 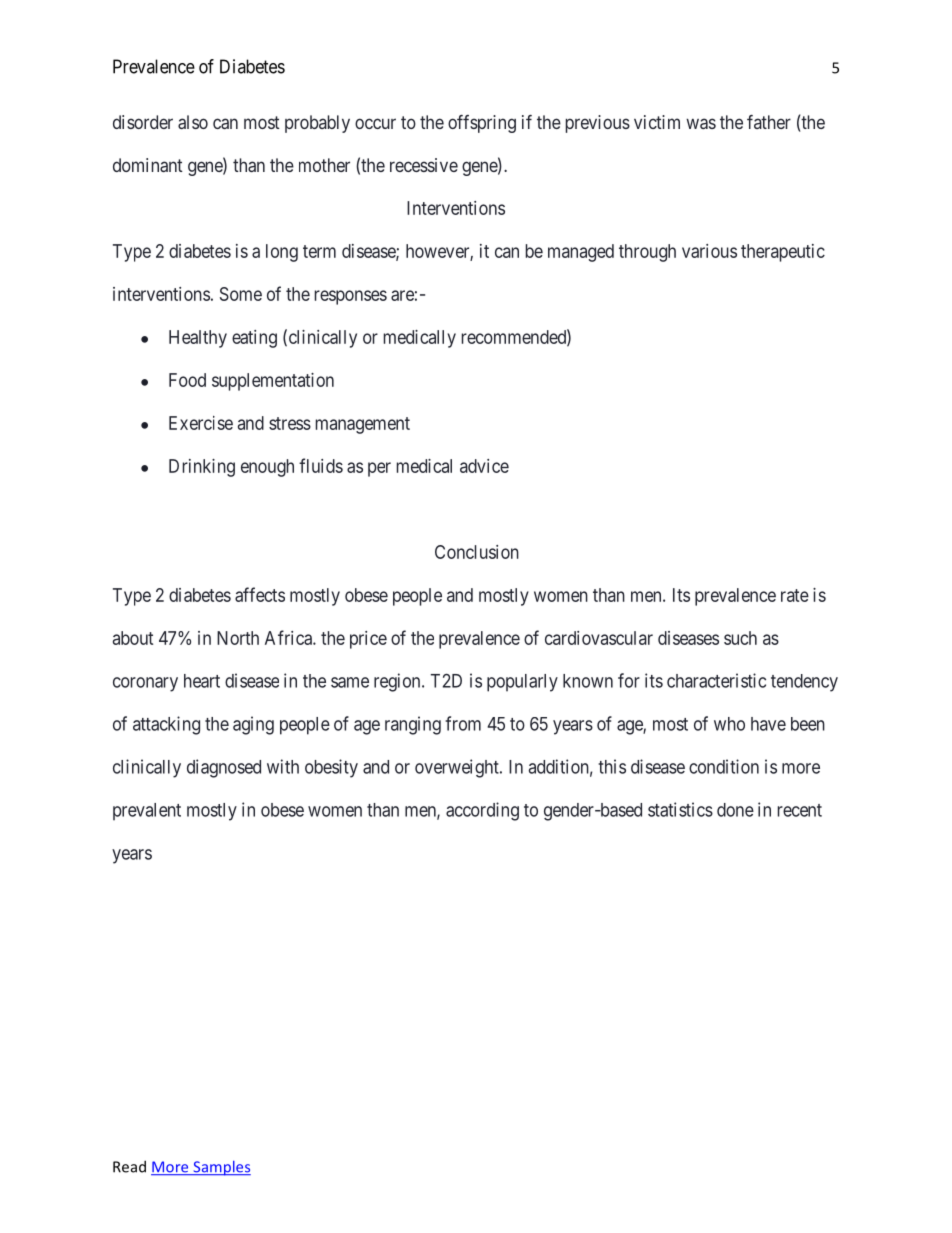 I want to click on according, so click(x=482, y=811).
